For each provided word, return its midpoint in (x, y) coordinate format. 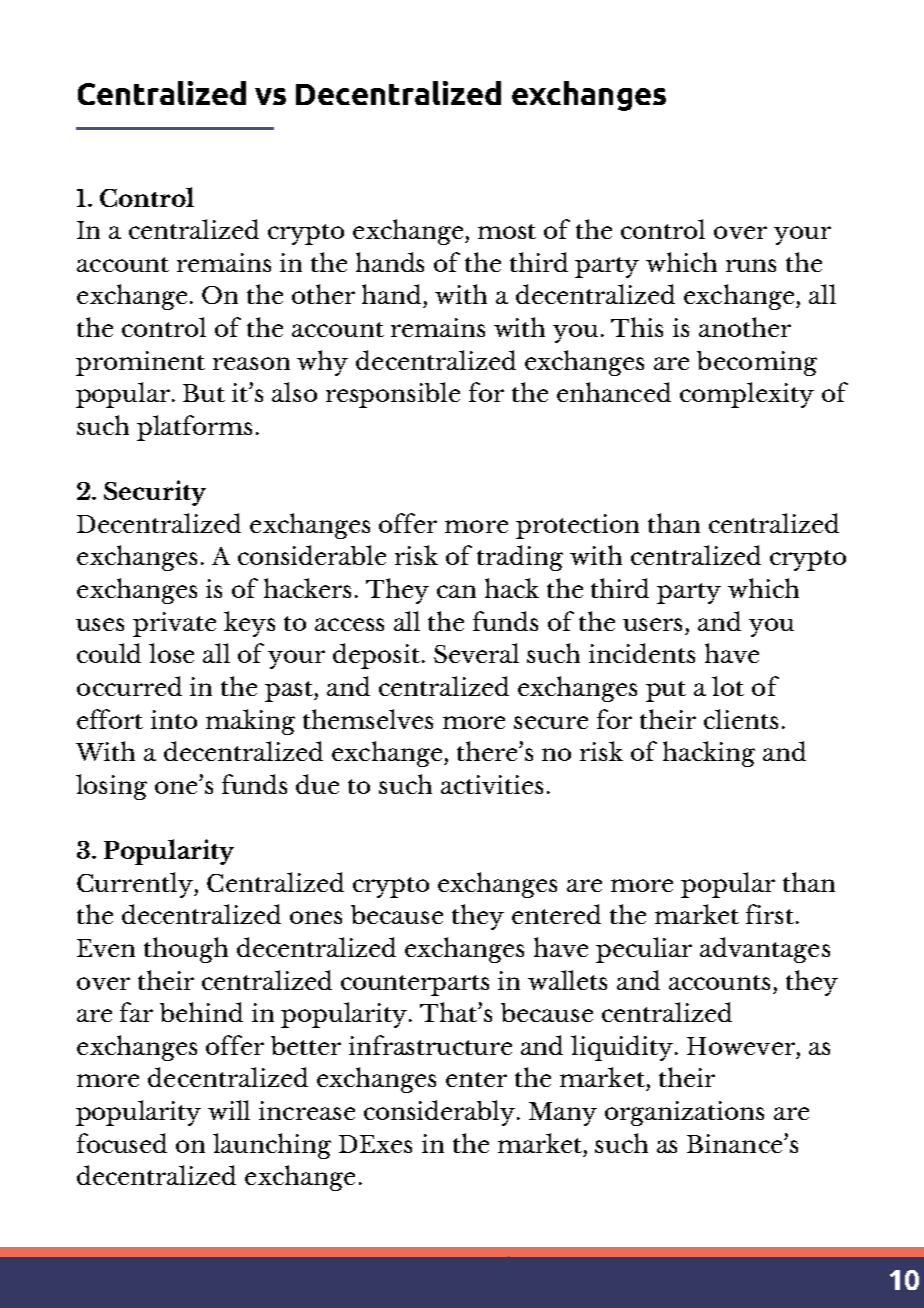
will (229, 1110)
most (507, 231)
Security (155, 493)
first (771, 914)
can (456, 591)
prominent (140, 363)
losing (111, 787)
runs (751, 265)
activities (492, 784)
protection (577, 526)
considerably (441, 1113)
